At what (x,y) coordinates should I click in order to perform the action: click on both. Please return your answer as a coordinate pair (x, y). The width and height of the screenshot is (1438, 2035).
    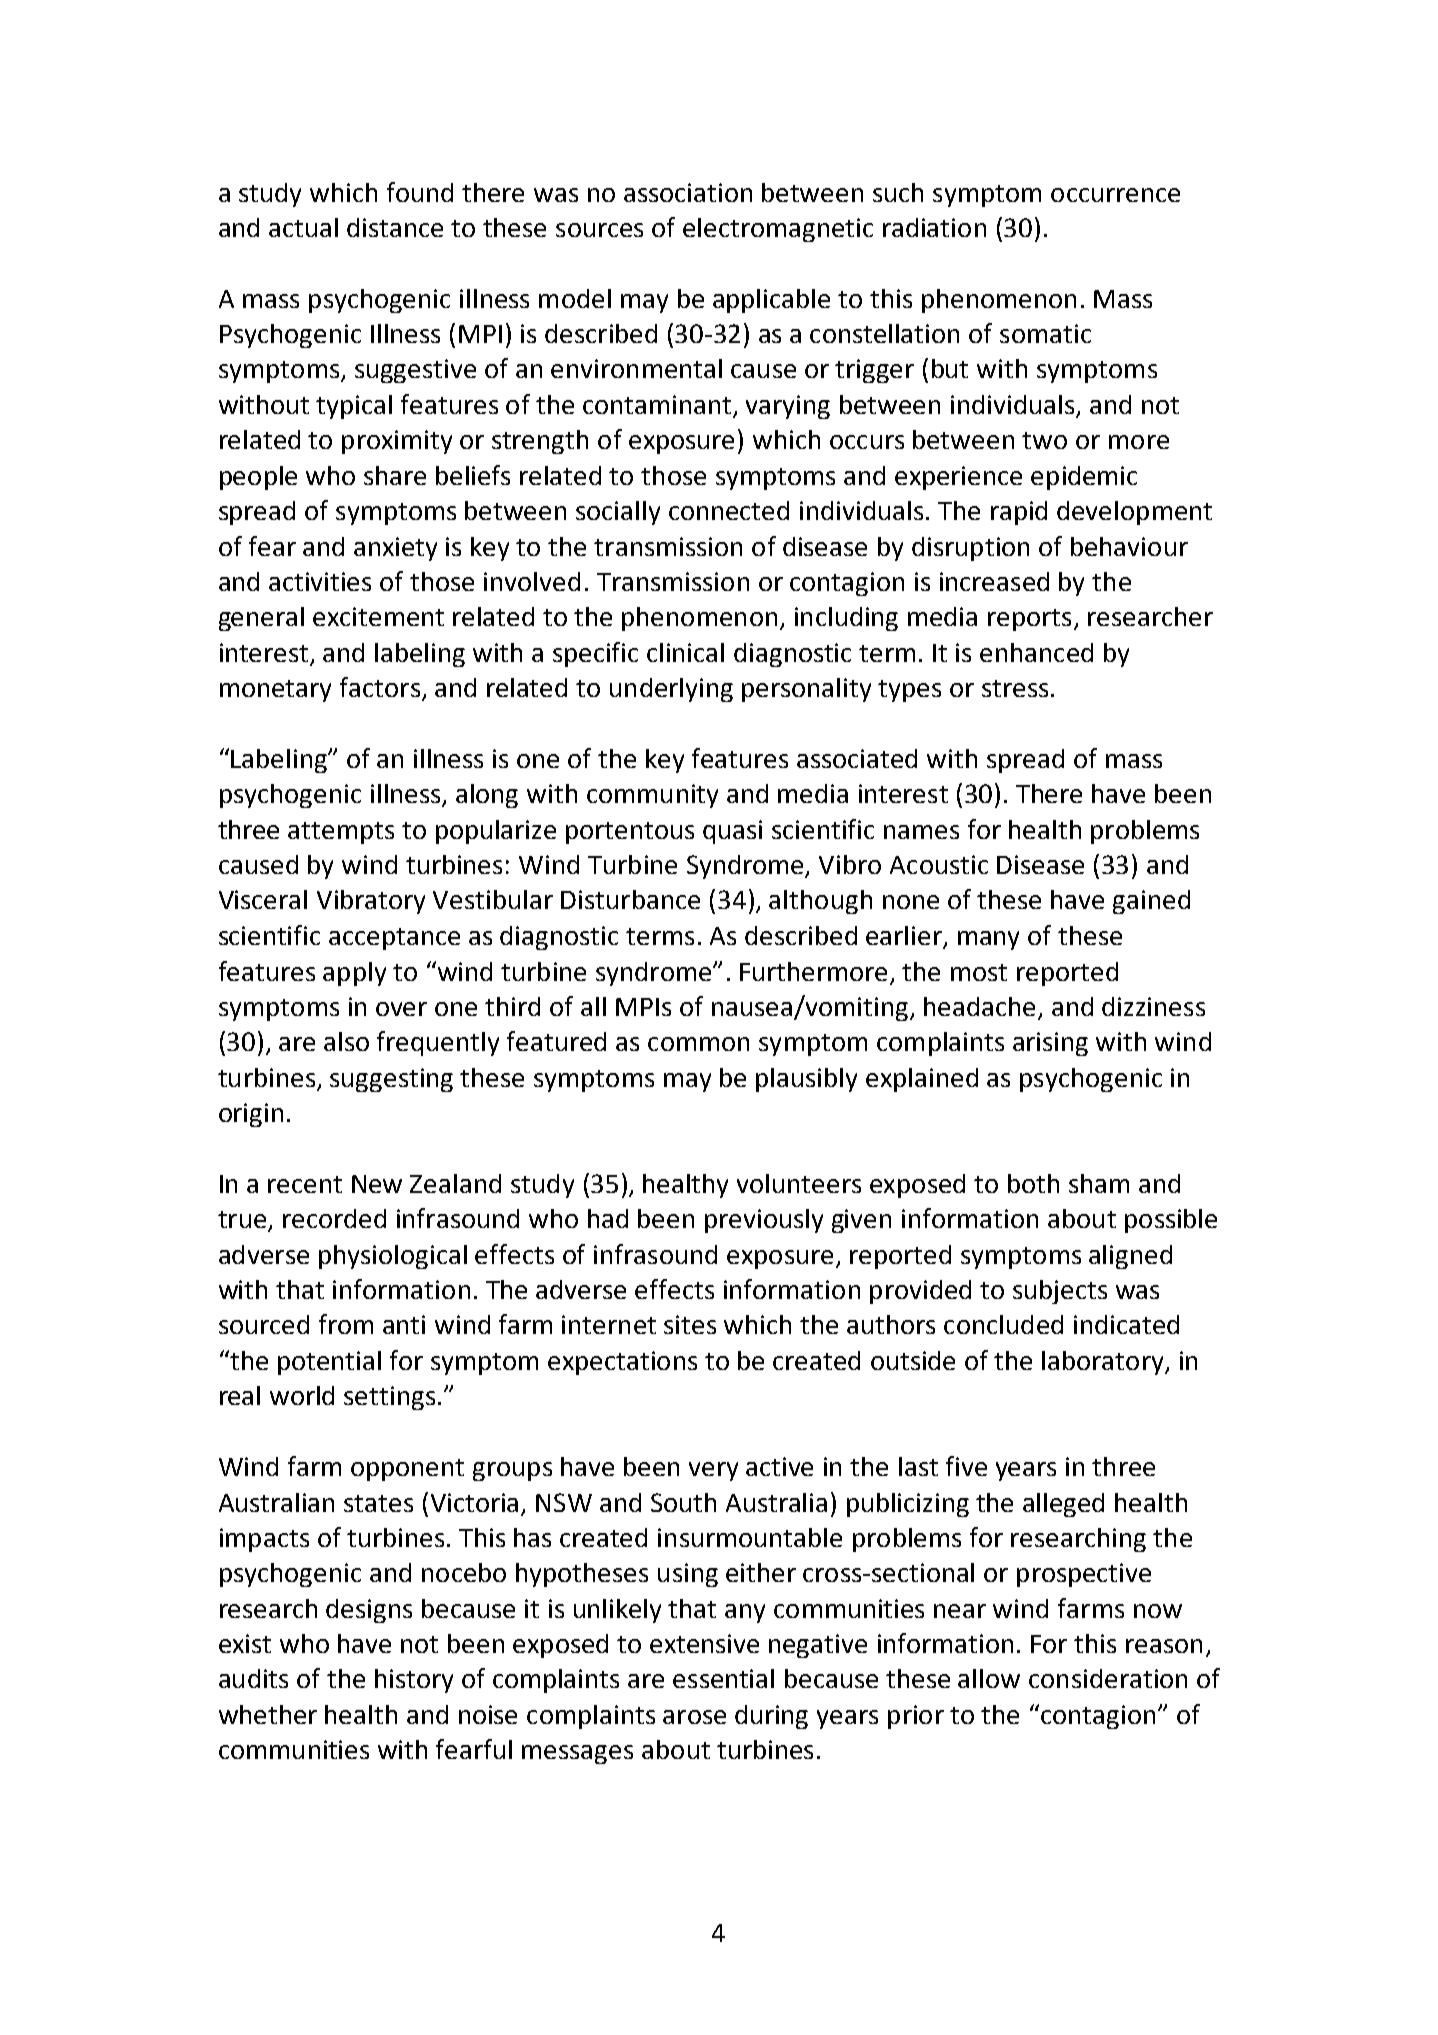
    Looking at the image, I should click on (1033, 1183).
